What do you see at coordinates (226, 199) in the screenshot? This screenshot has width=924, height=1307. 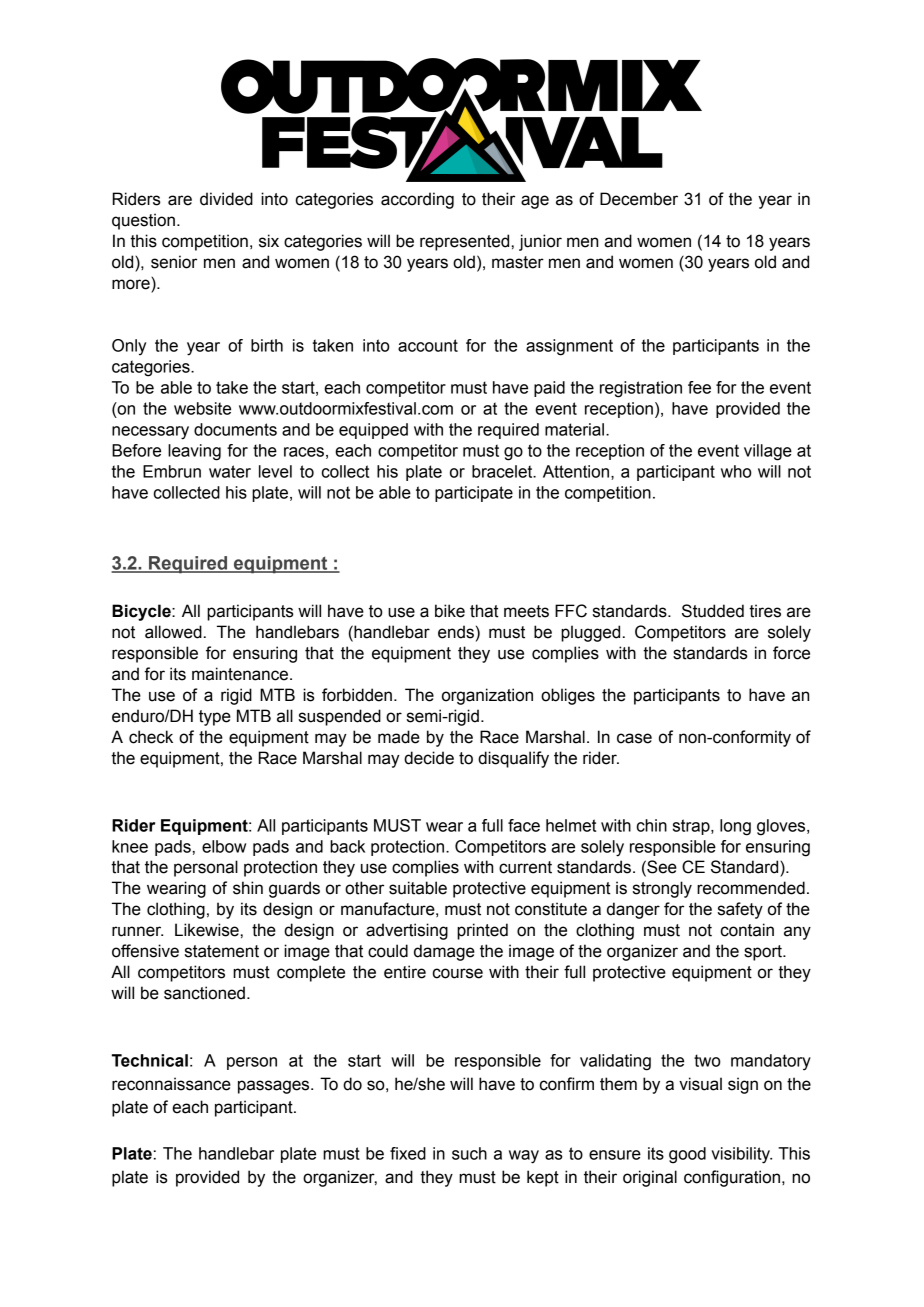 I see `divided` at bounding box center [226, 199].
